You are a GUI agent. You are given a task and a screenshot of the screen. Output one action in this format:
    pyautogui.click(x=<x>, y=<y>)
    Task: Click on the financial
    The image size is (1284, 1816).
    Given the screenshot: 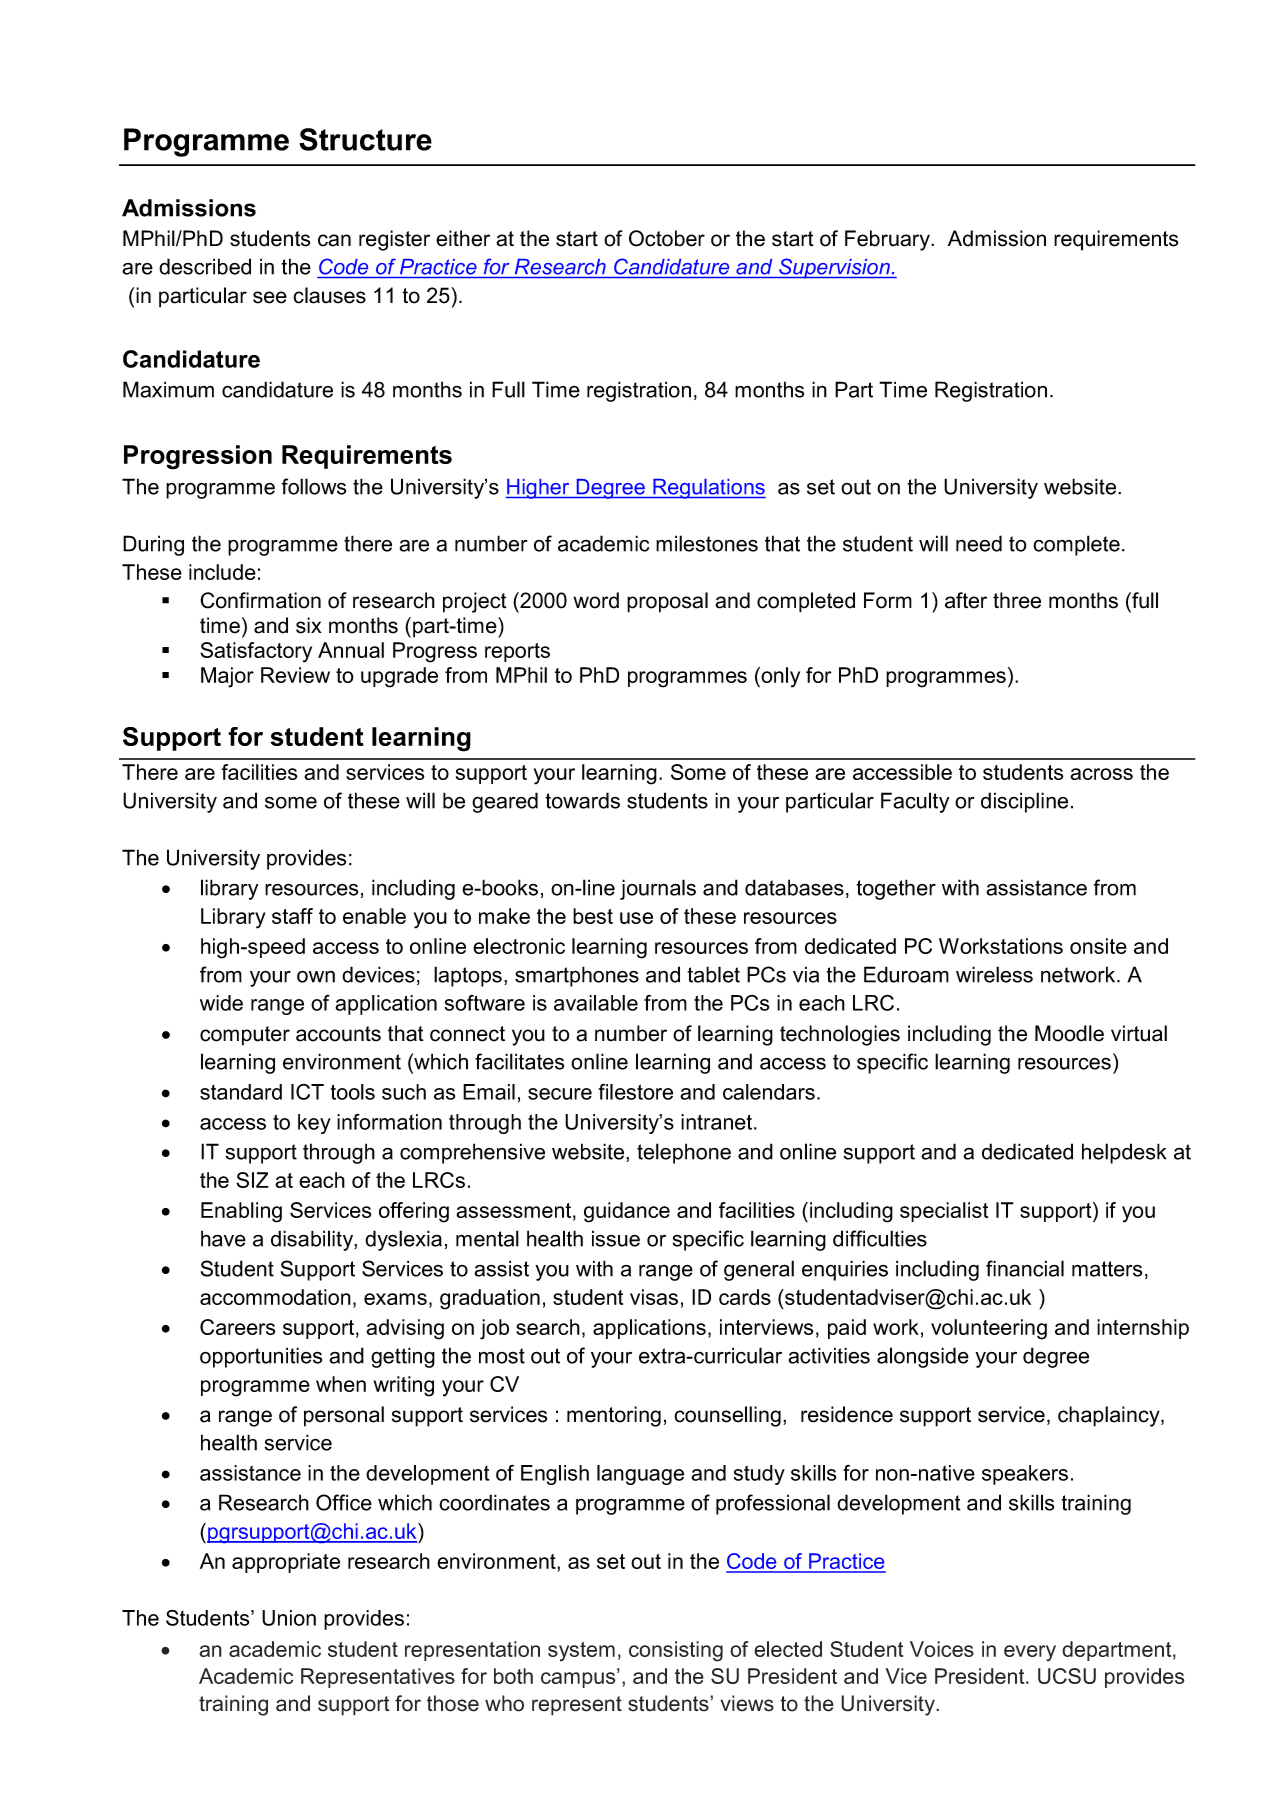 What is the action you would take?
    pyautogui.click(x=1025, y=1268)
